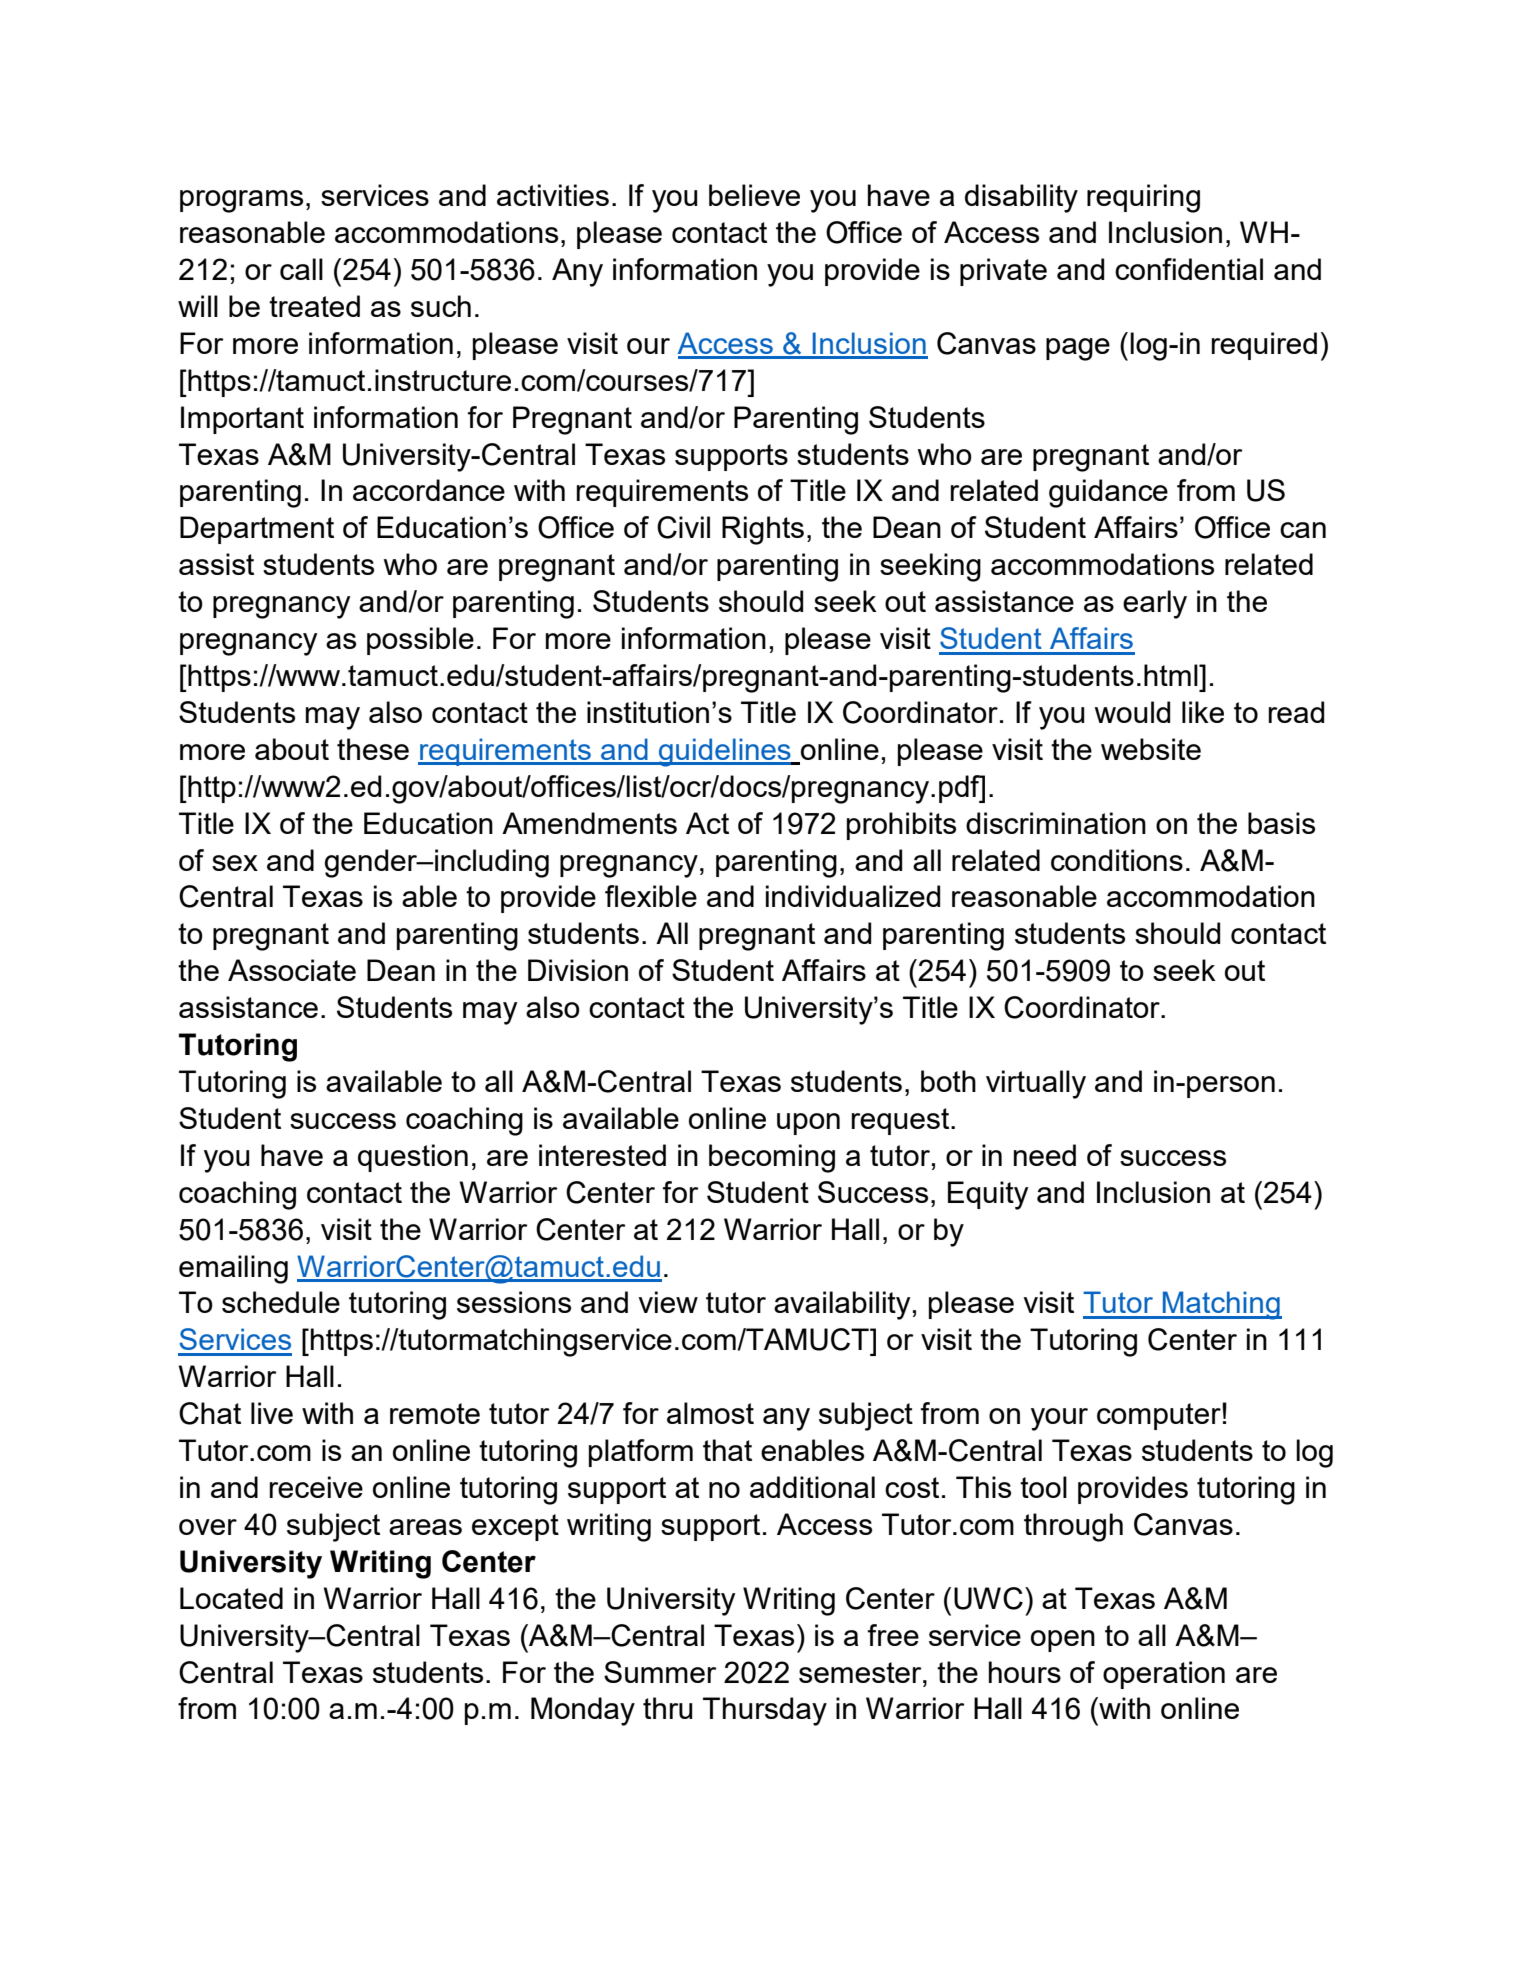  Describe the element at coordinates (1045, 1155) in the document. I see `need` at that location.
